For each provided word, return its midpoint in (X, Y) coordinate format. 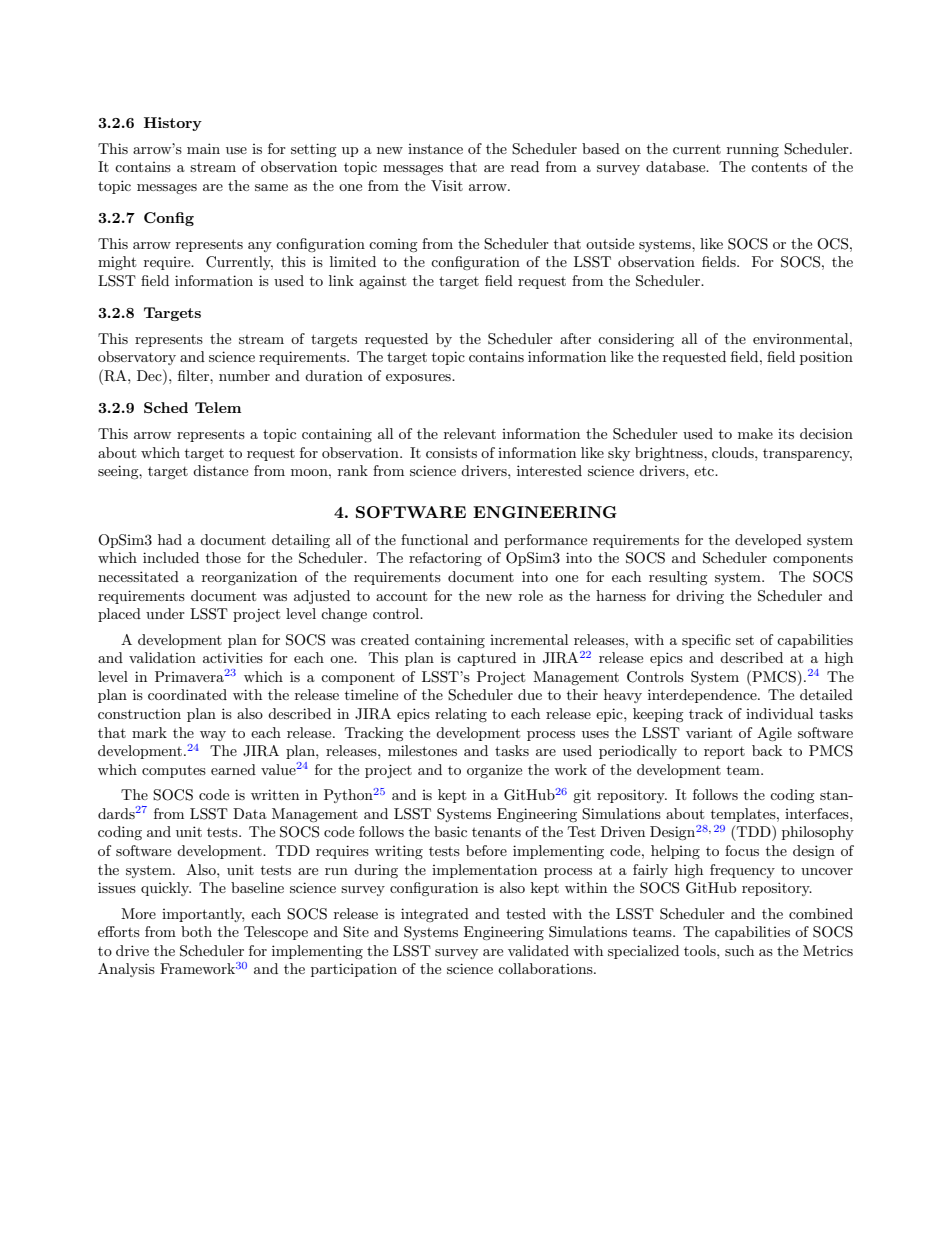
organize (494, 771)
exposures (419, 379)
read (525, 166)
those (223, 557)
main (203, 148)
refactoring (445, 559)
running (753, 150)
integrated (435, 915)
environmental (802, 338)
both (196, 931)
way (213, 736)
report (724, 753)
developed (768, 541)
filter (194, 375)
